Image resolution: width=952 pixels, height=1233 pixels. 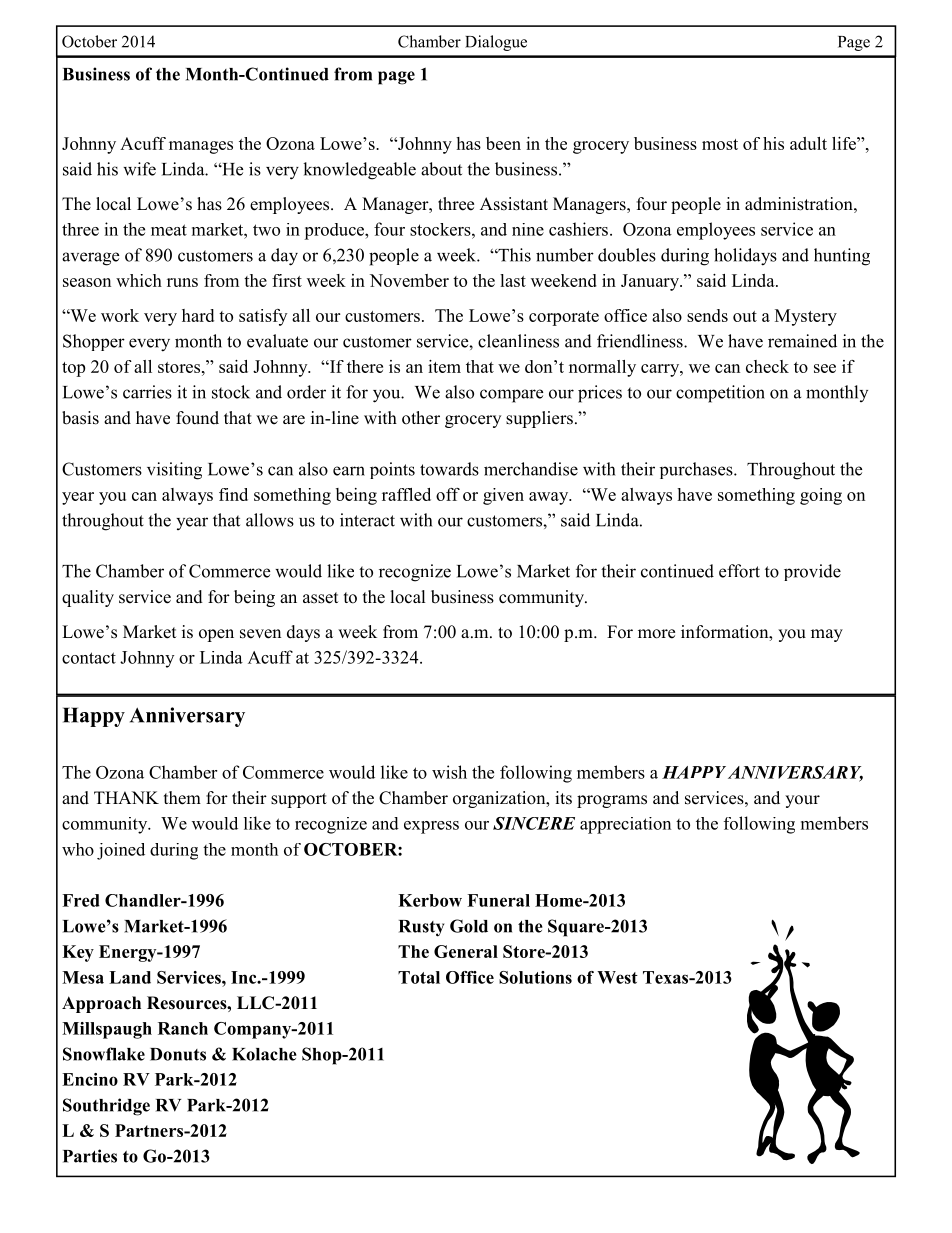 I want to click on wish, so click(x=449, y=772).
